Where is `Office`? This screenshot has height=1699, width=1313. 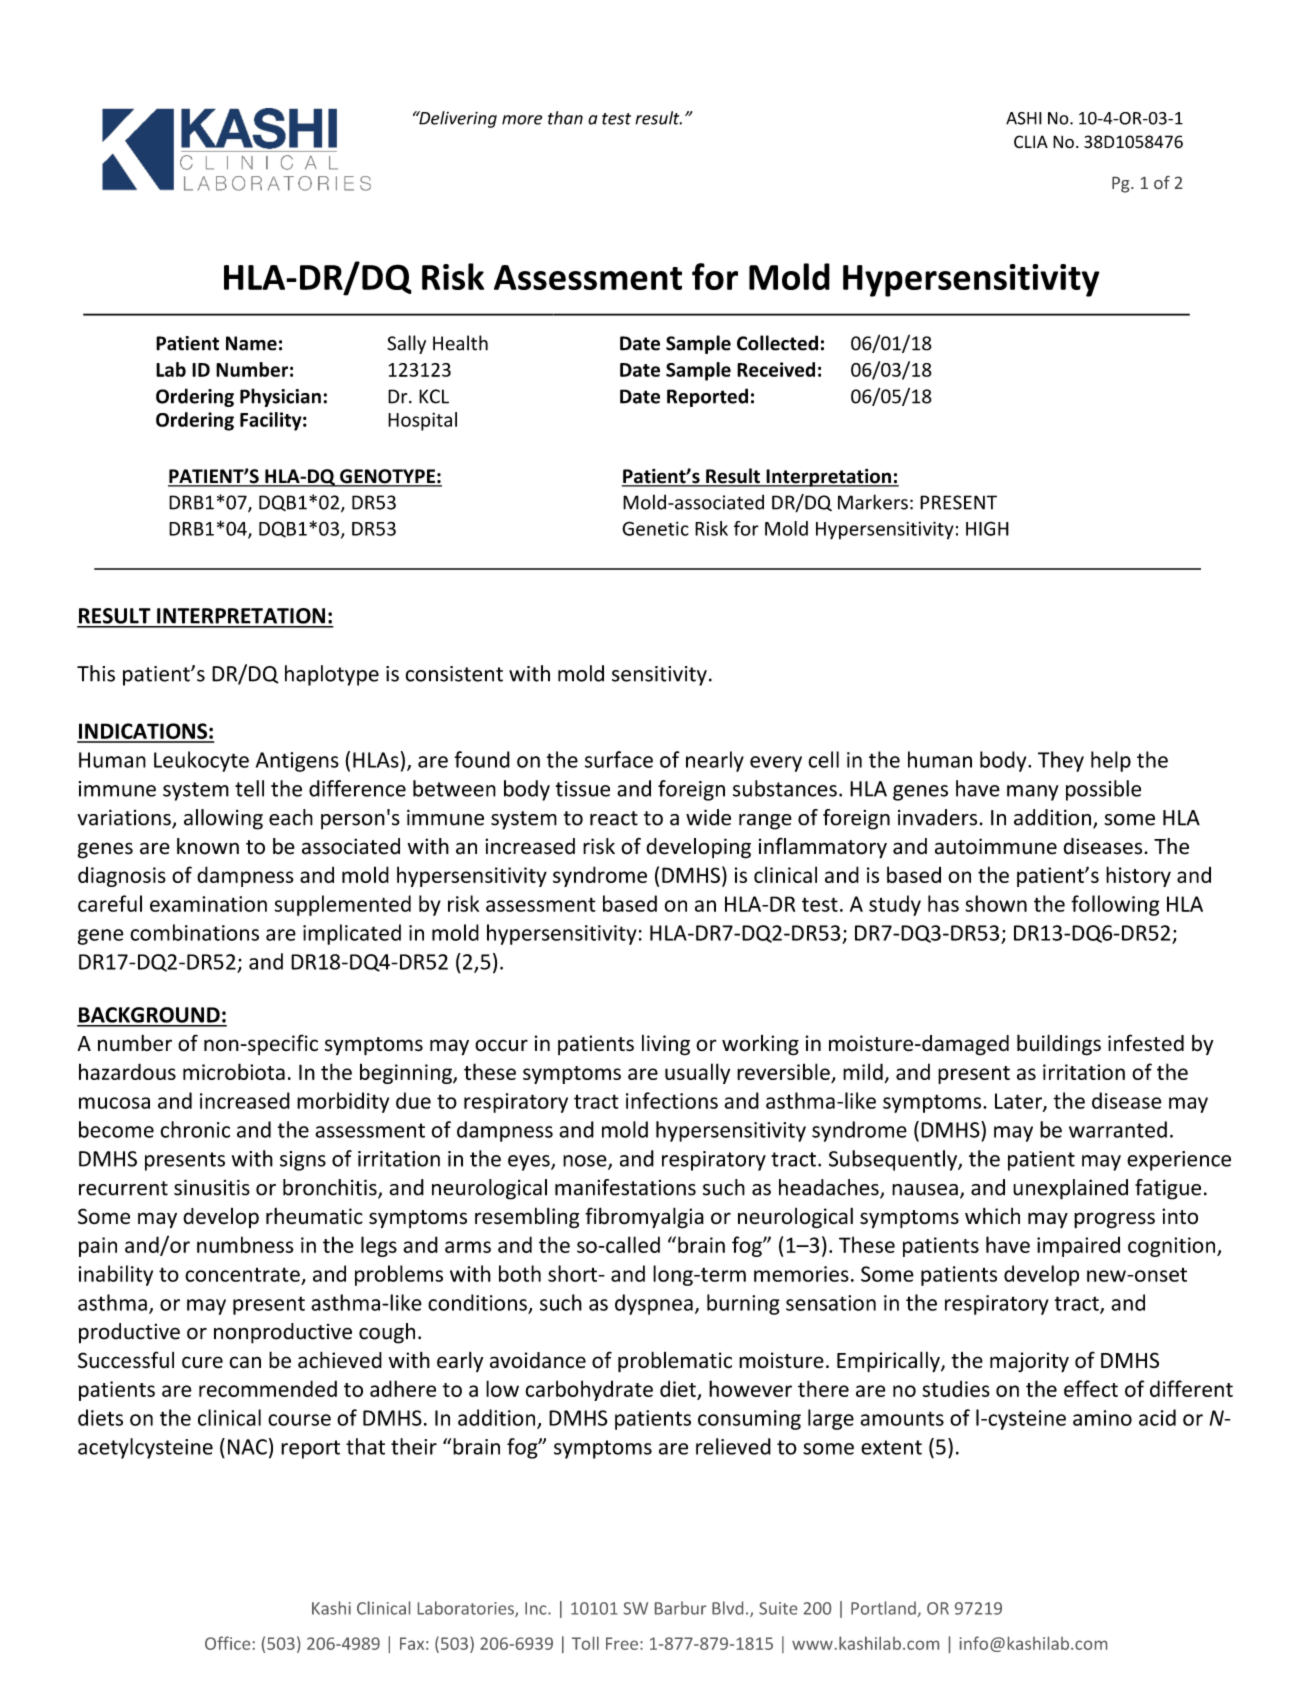 Office is located at coordinates (227, 1643).
